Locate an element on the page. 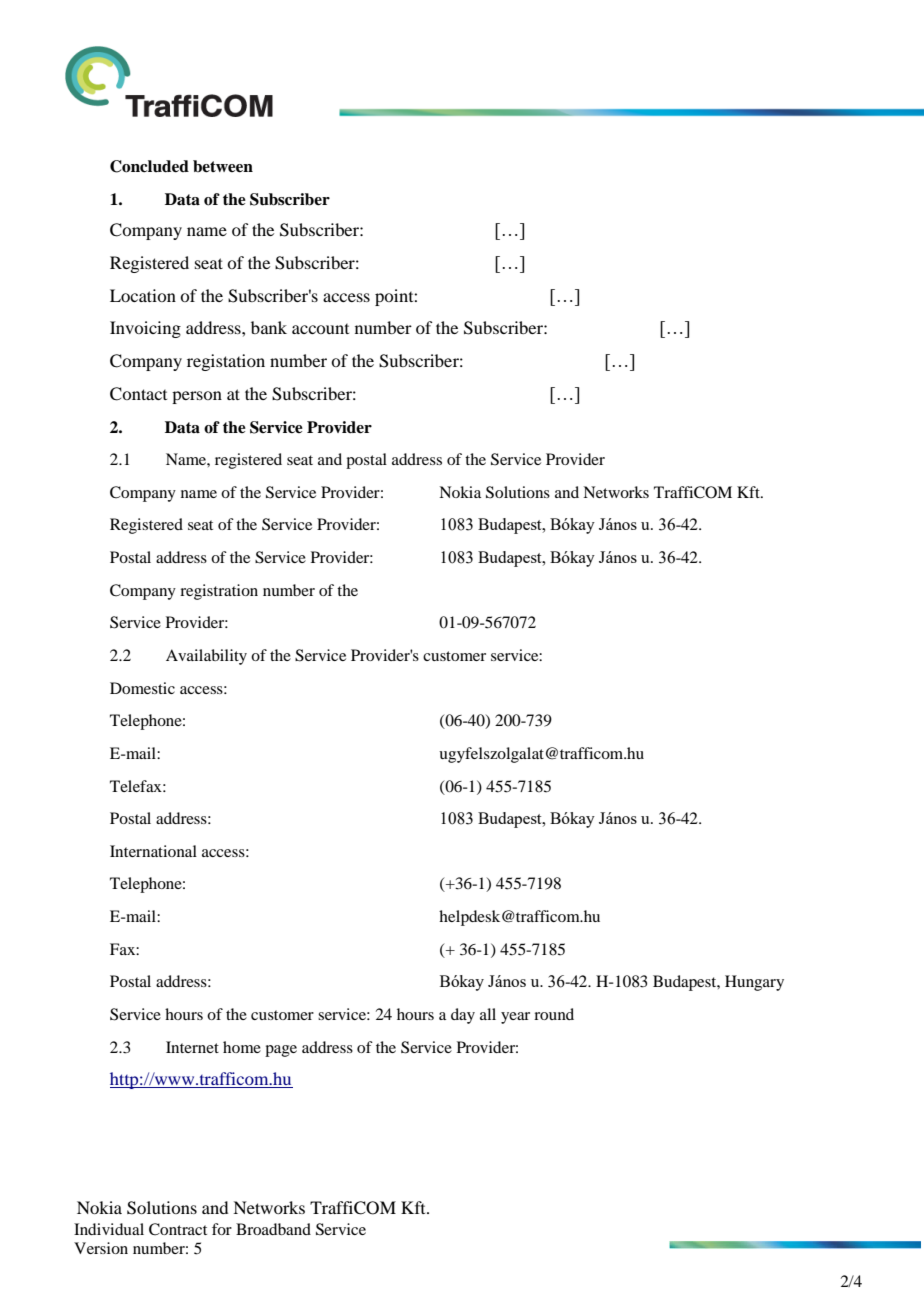  person is located at coordinates (197, 397).
